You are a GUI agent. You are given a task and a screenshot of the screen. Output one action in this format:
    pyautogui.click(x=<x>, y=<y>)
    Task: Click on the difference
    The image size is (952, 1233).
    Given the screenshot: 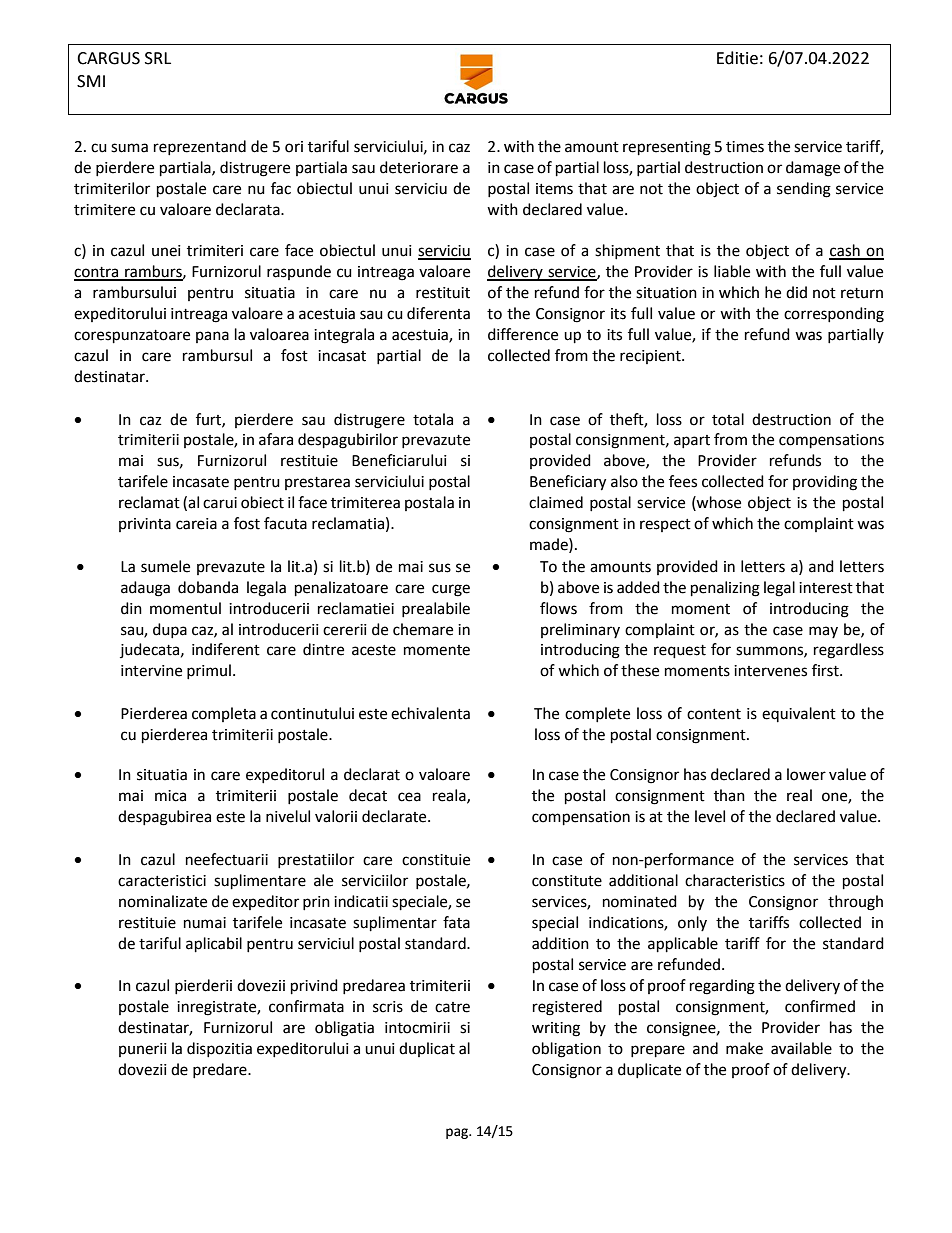 What is the action you would take?
    pyautogui.click(x=523, y=334)
